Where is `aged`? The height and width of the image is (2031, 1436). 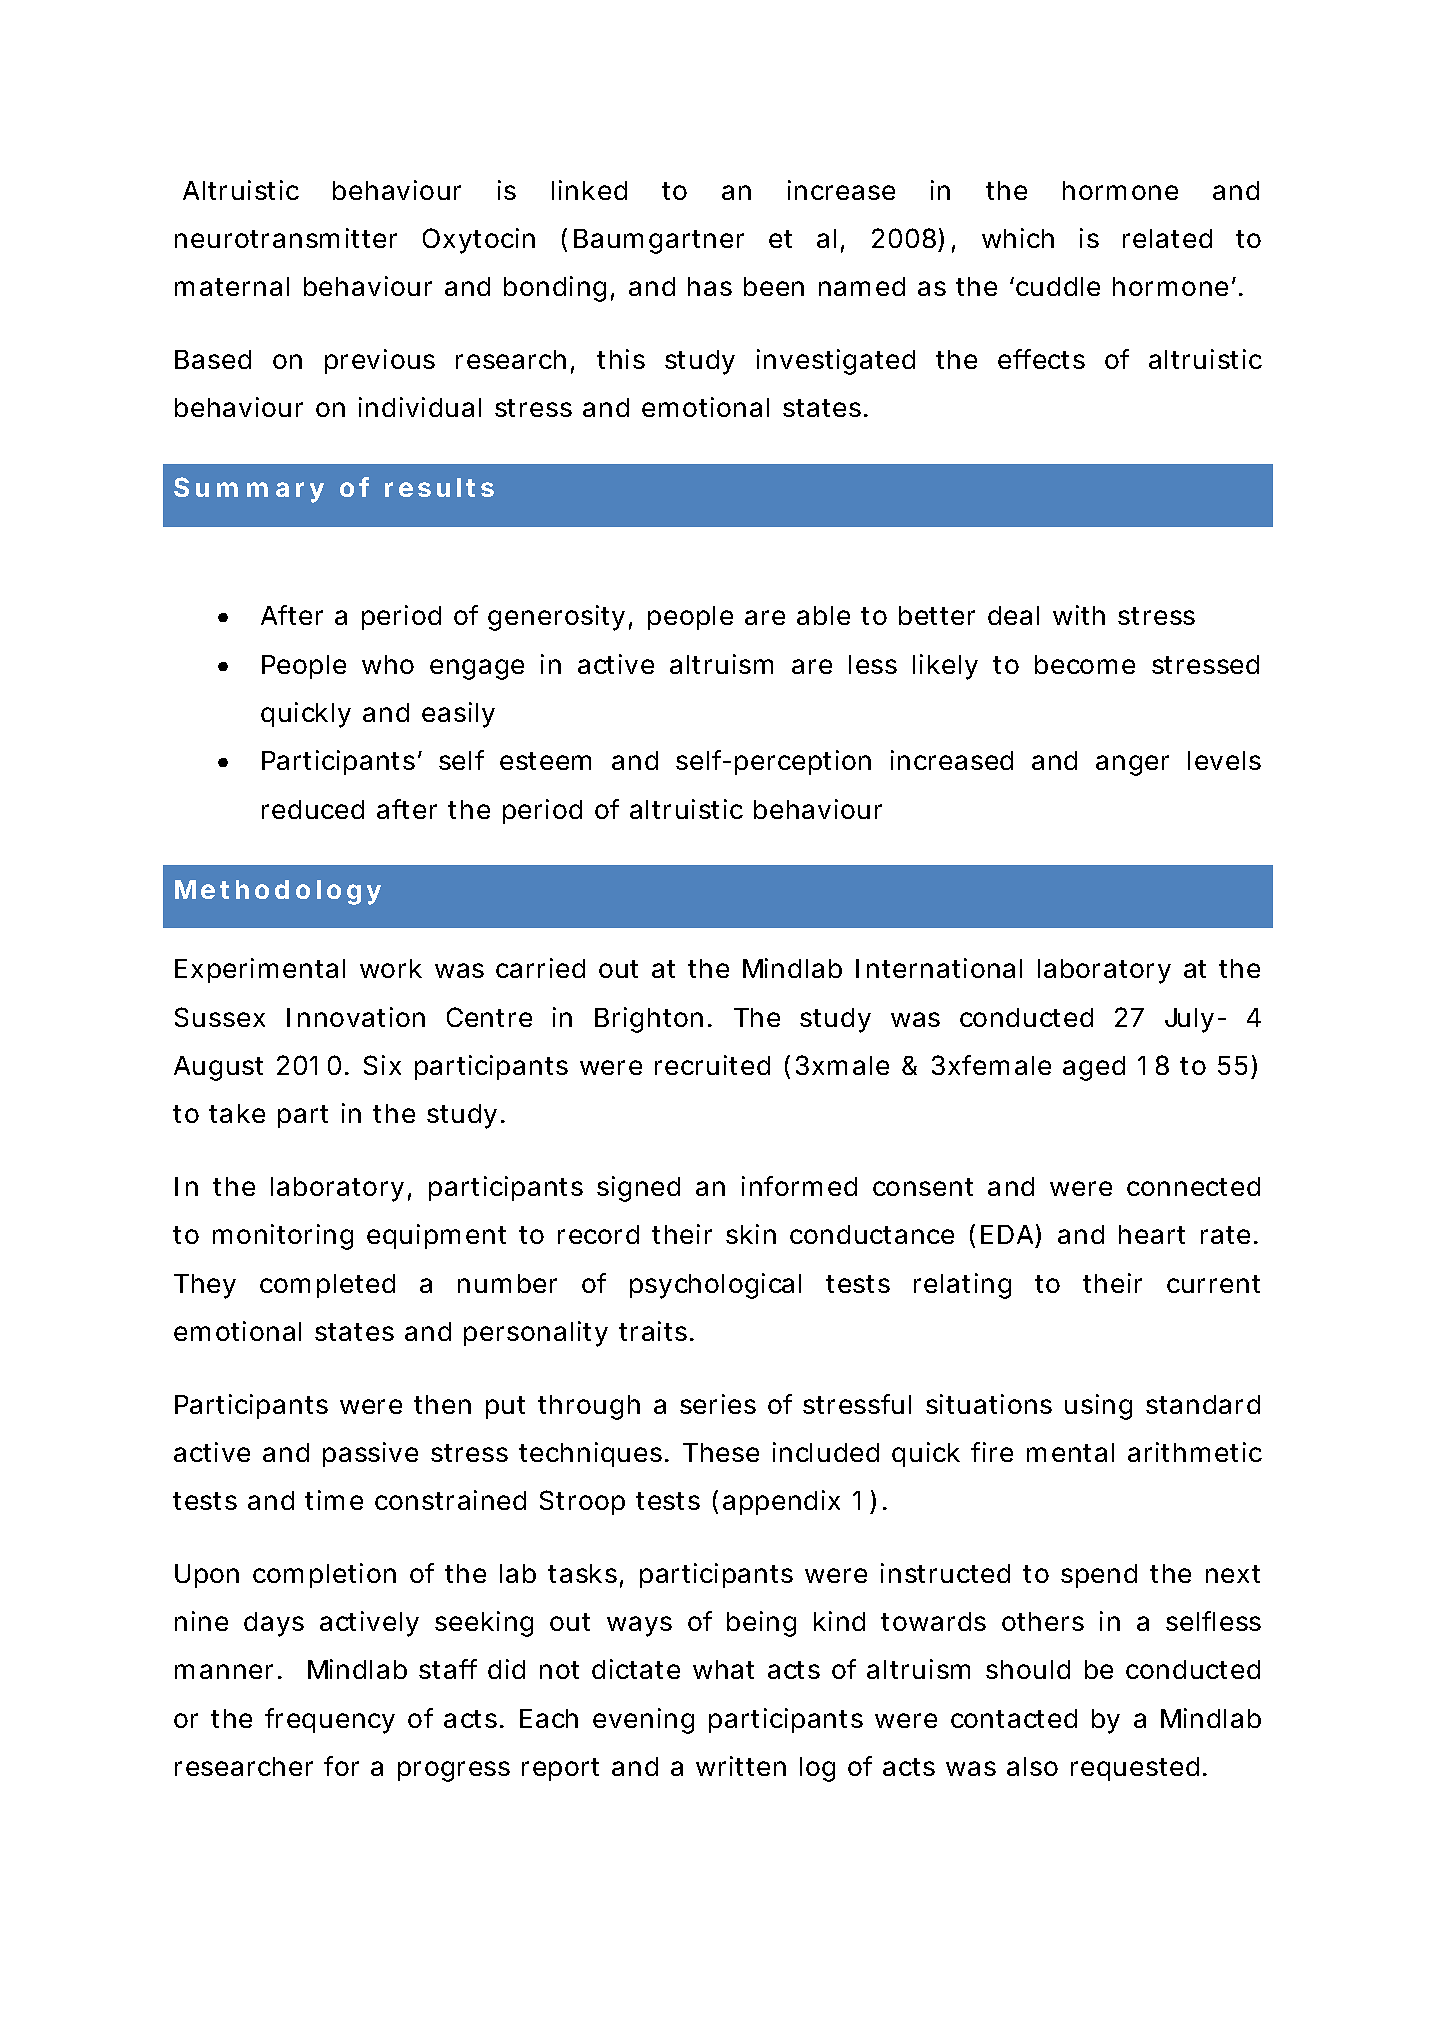 aged is located at coordinates (1094, 1068).
